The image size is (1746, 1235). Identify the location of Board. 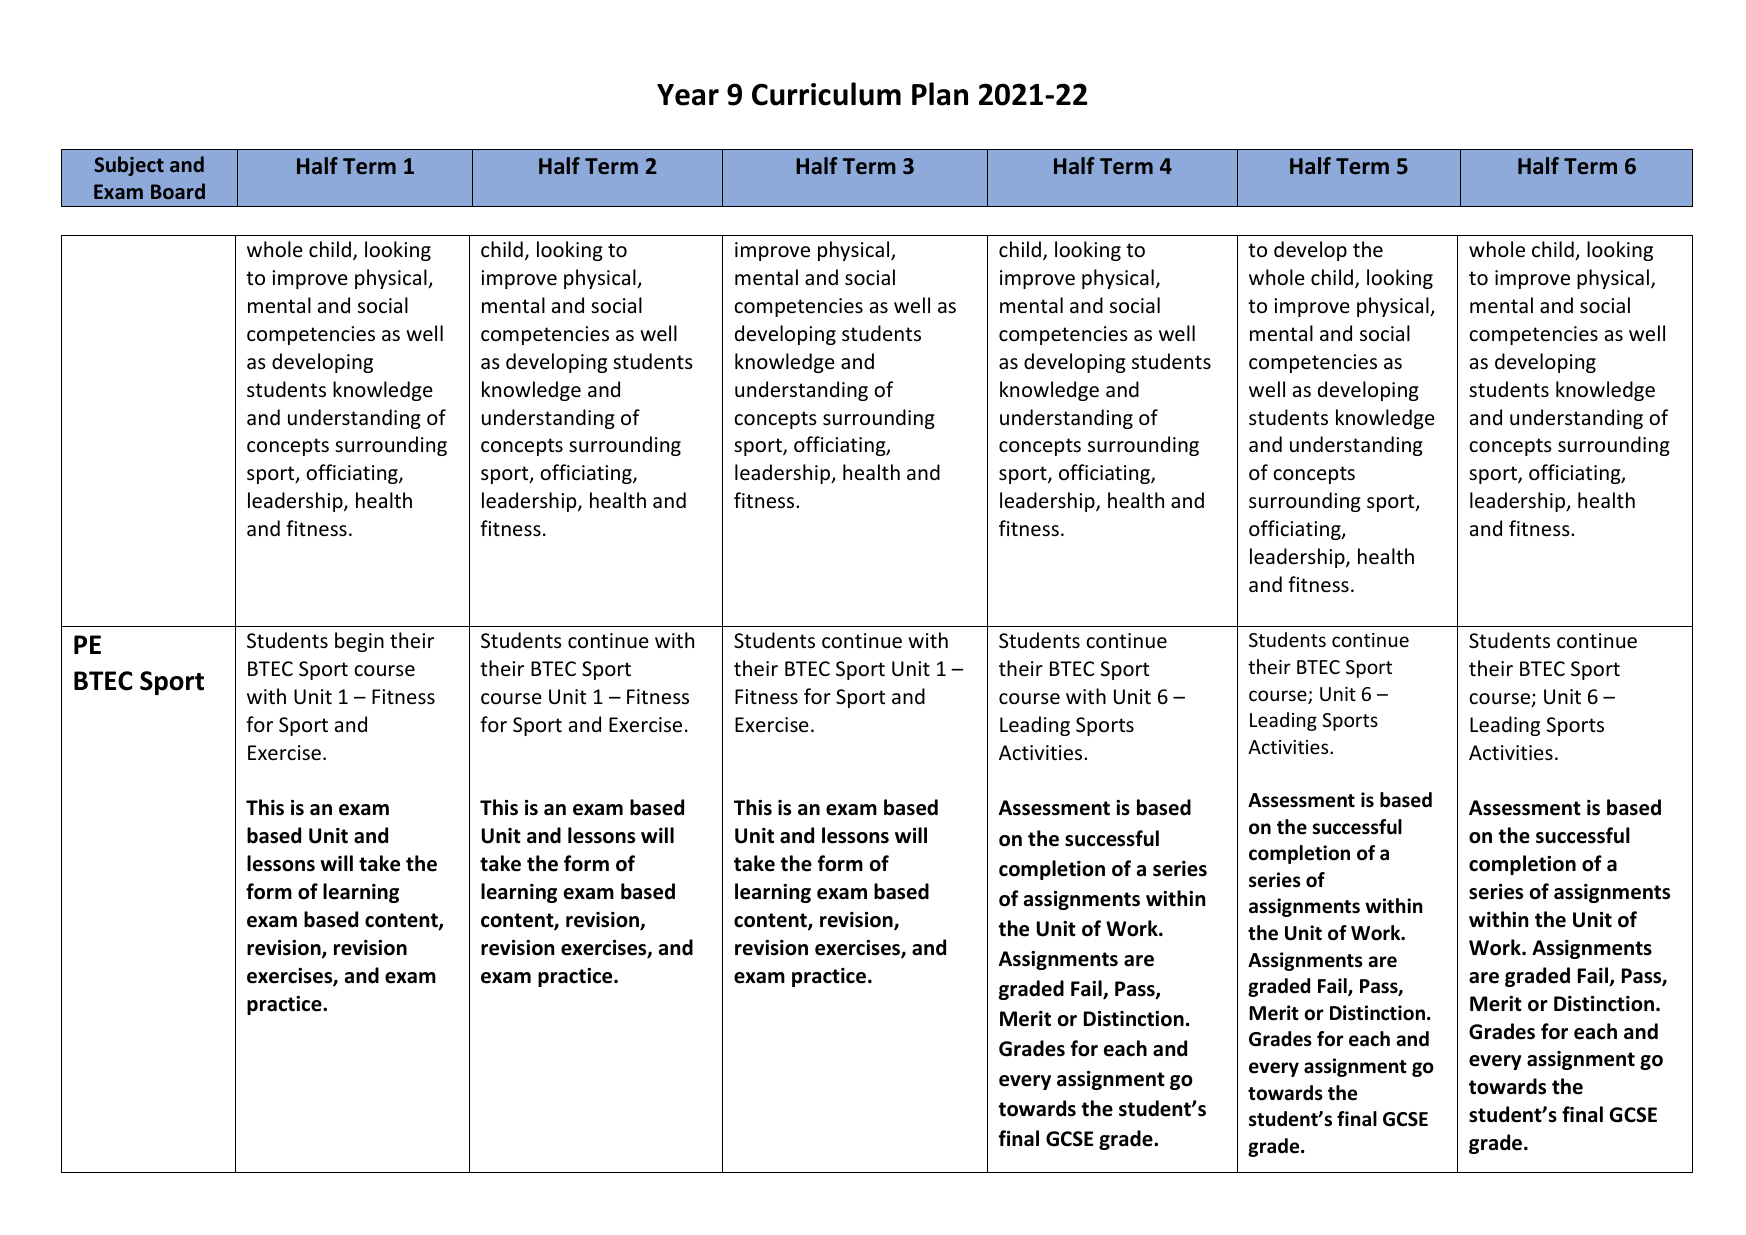
(178, 191).
